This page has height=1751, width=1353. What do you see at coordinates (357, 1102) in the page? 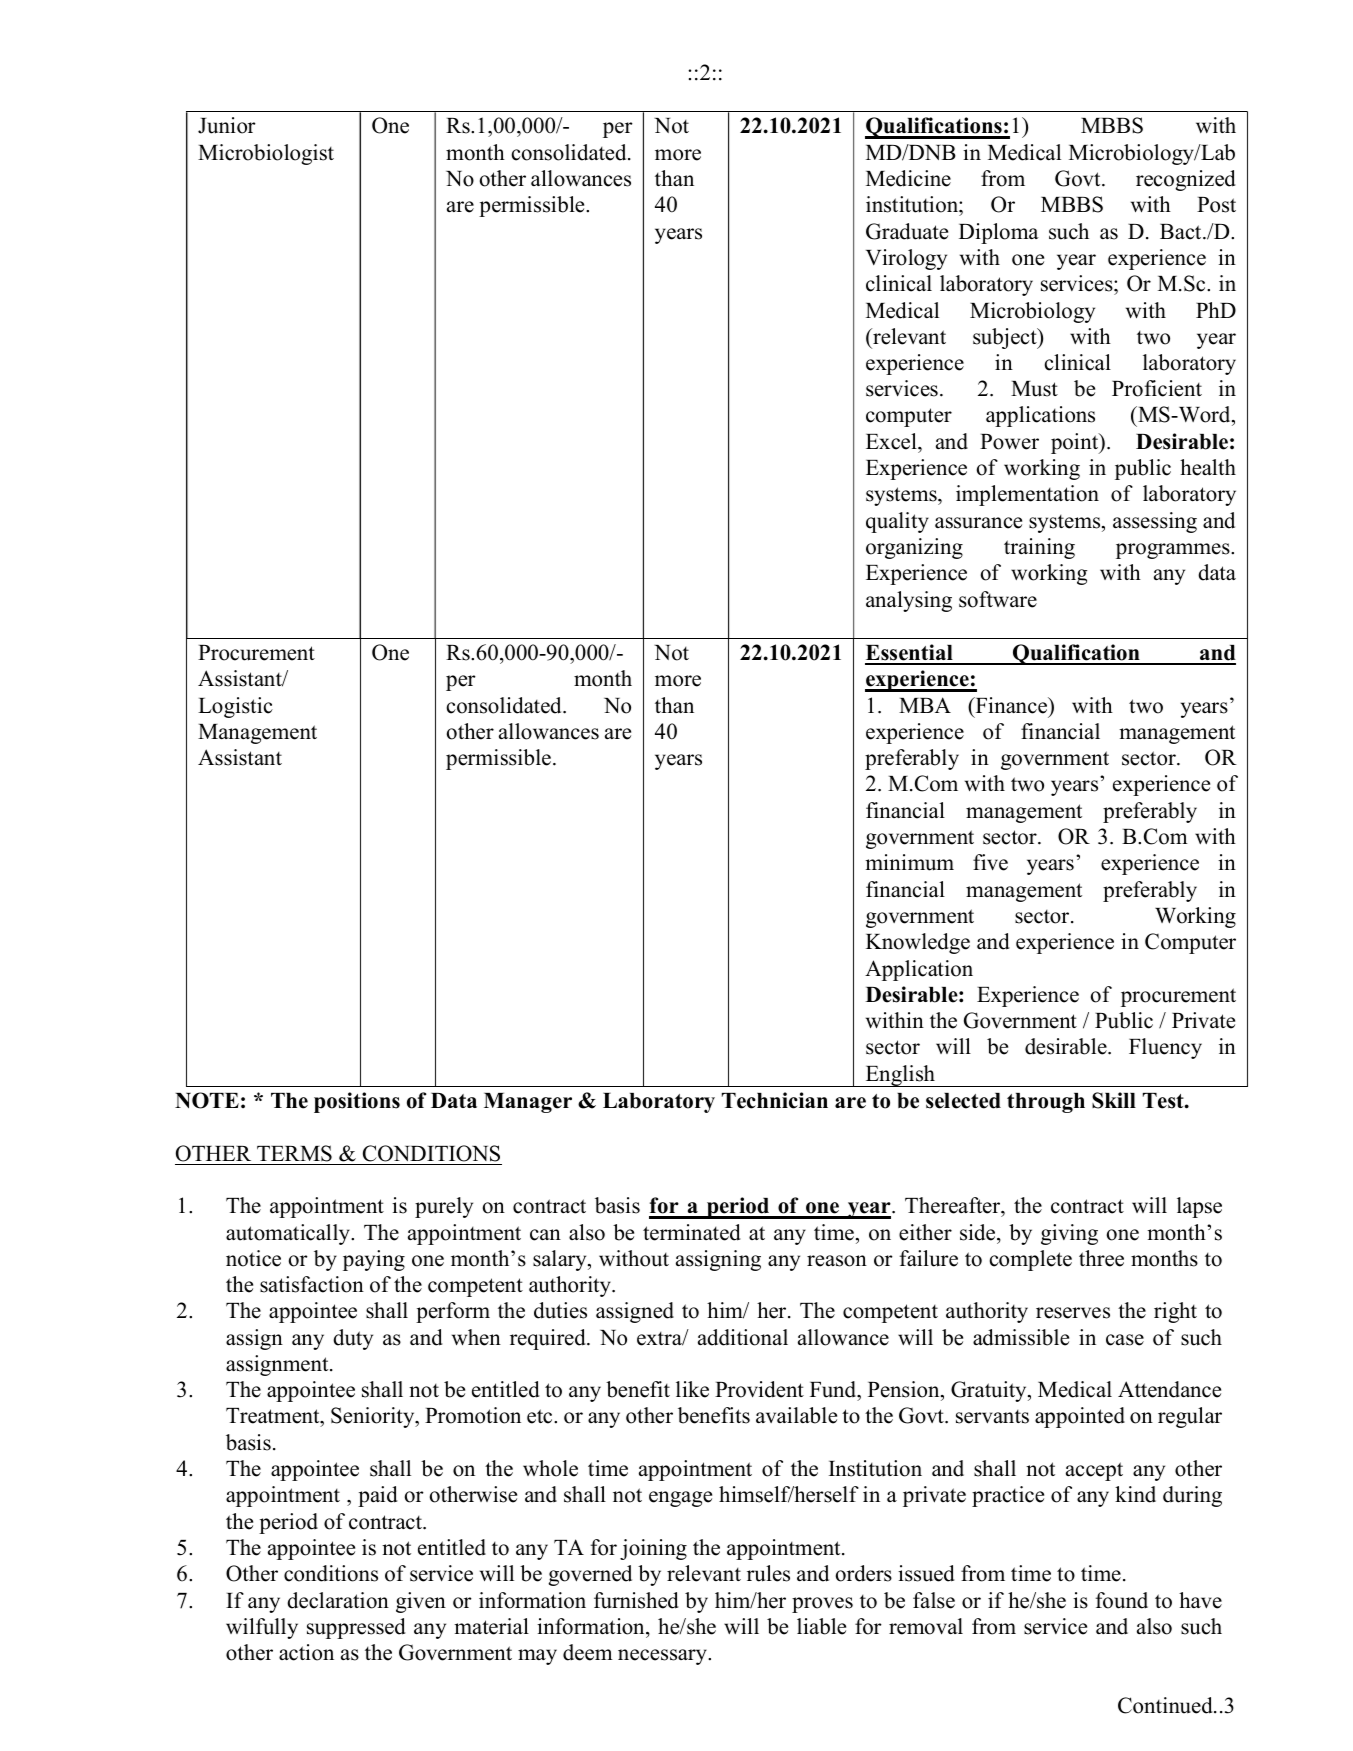
I see `positions` at bounding box center [357, 1102].
